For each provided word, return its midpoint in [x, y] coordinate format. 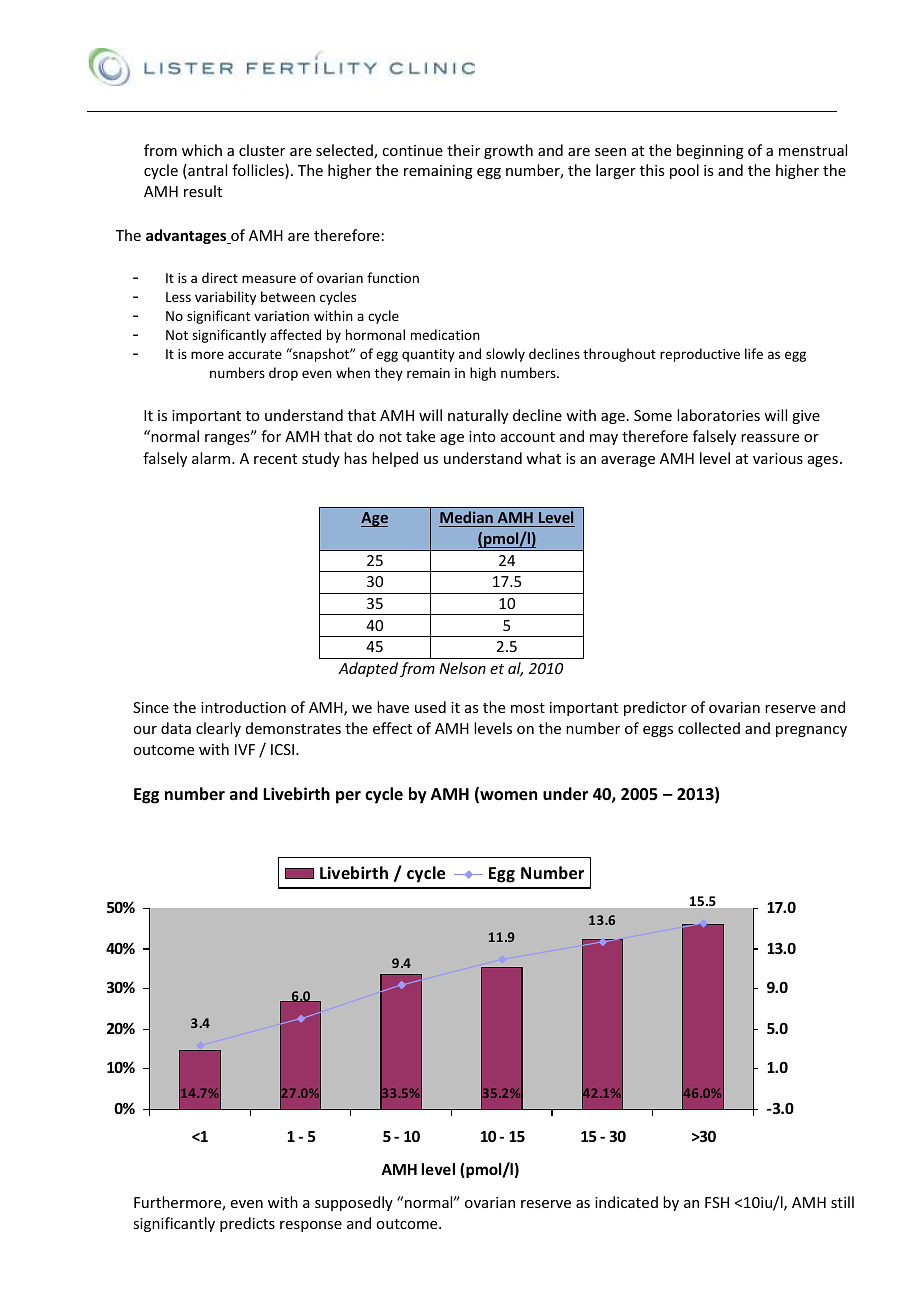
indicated [626, 1202]
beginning [710, 151]
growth [508, 151]
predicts [247, 1224]
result [203, 191]
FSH [717, 1202]
